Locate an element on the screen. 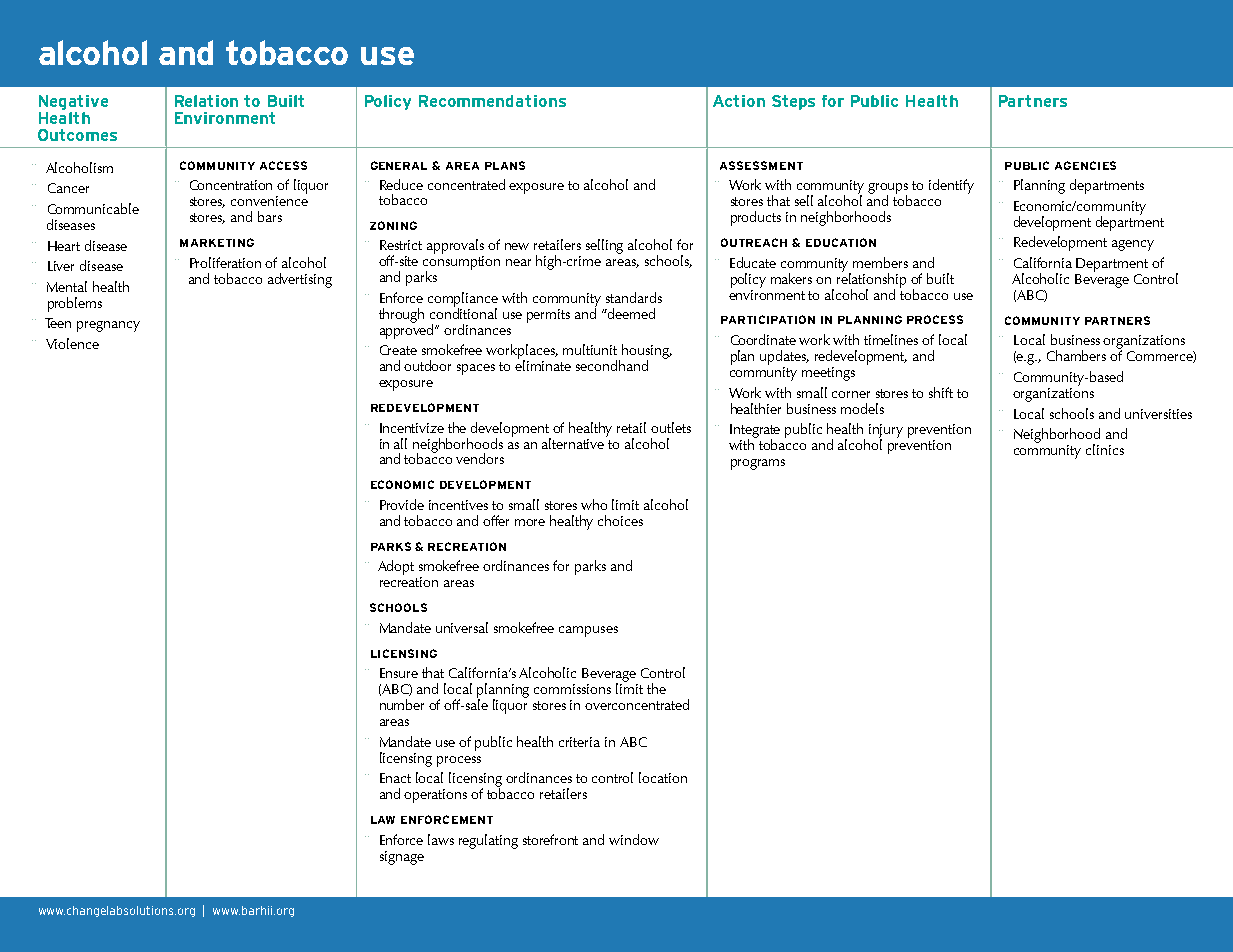 The image size is (1233, 952). location is located at coordinates (663, 777).
